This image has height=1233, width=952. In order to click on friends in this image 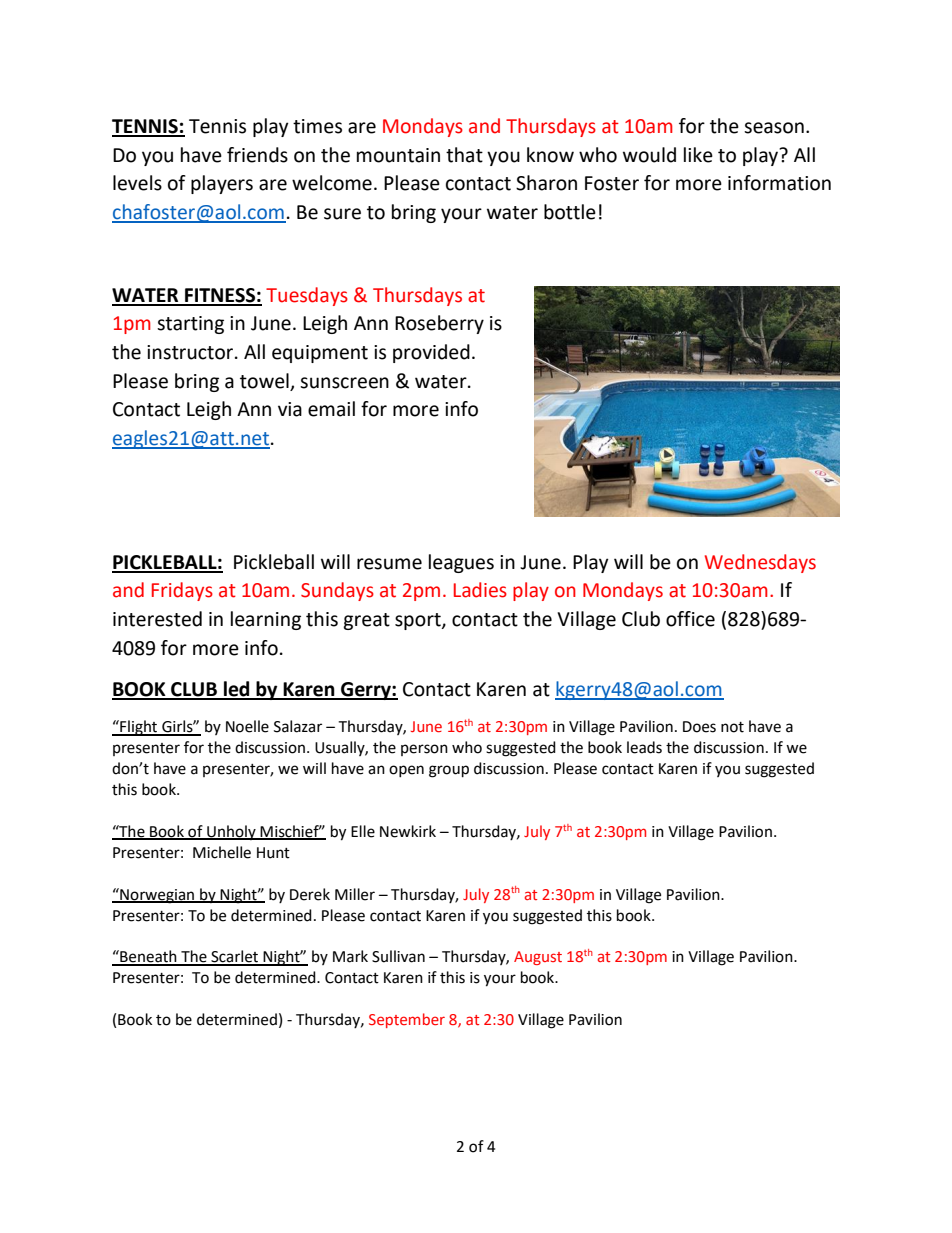, I will do `click(257, 155)`.
